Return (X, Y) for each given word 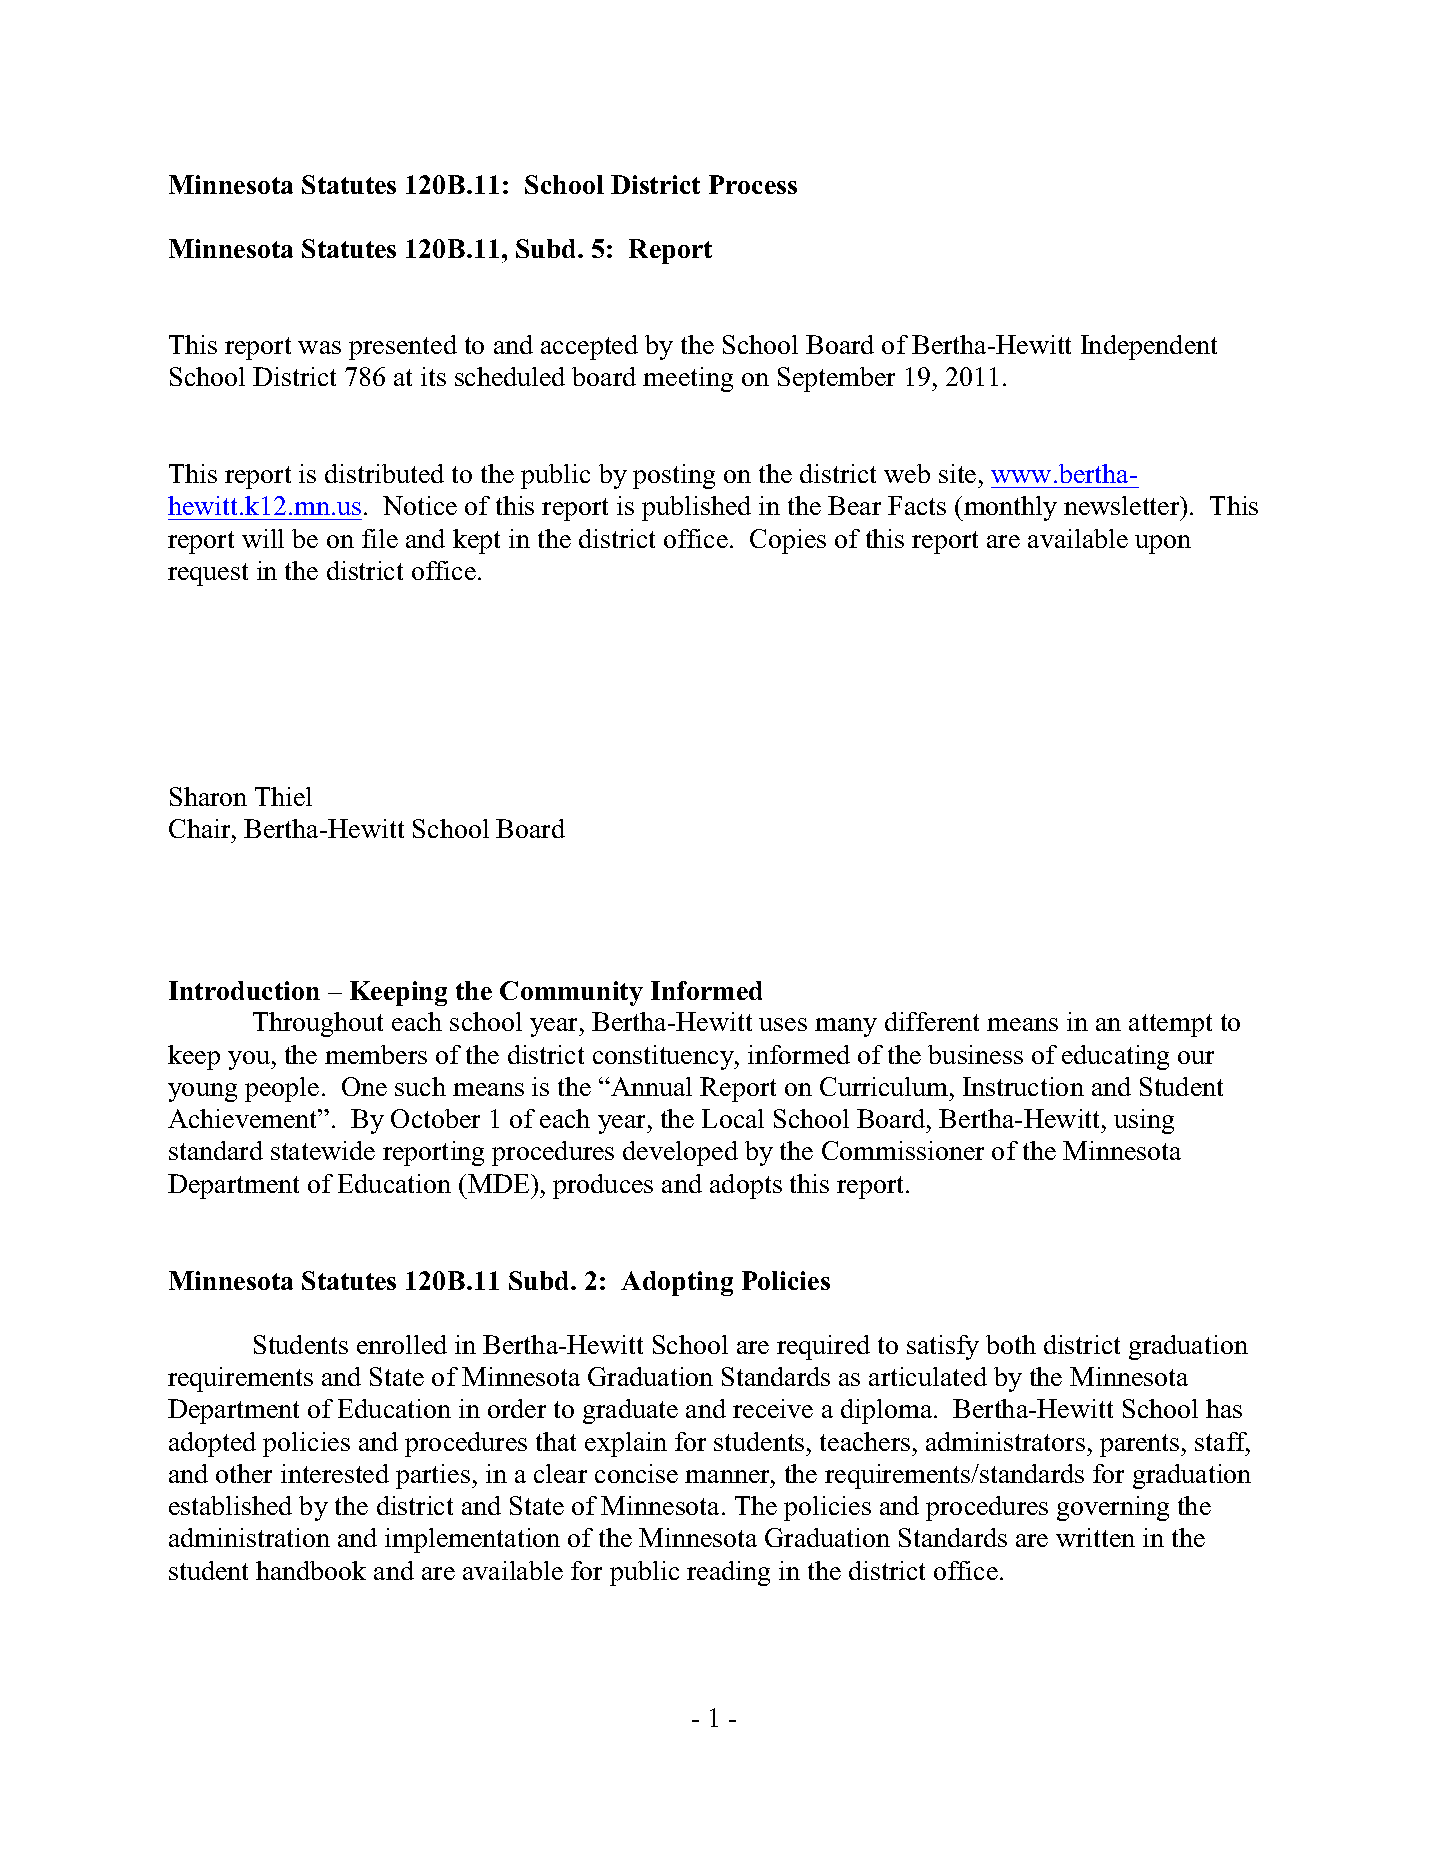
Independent (1149, 347)
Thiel (283, 796)
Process (753, 184)
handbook (311, 1570)
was (319, 347)
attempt (1170, 1025)
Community (571, 993)
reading (728, 1573)
